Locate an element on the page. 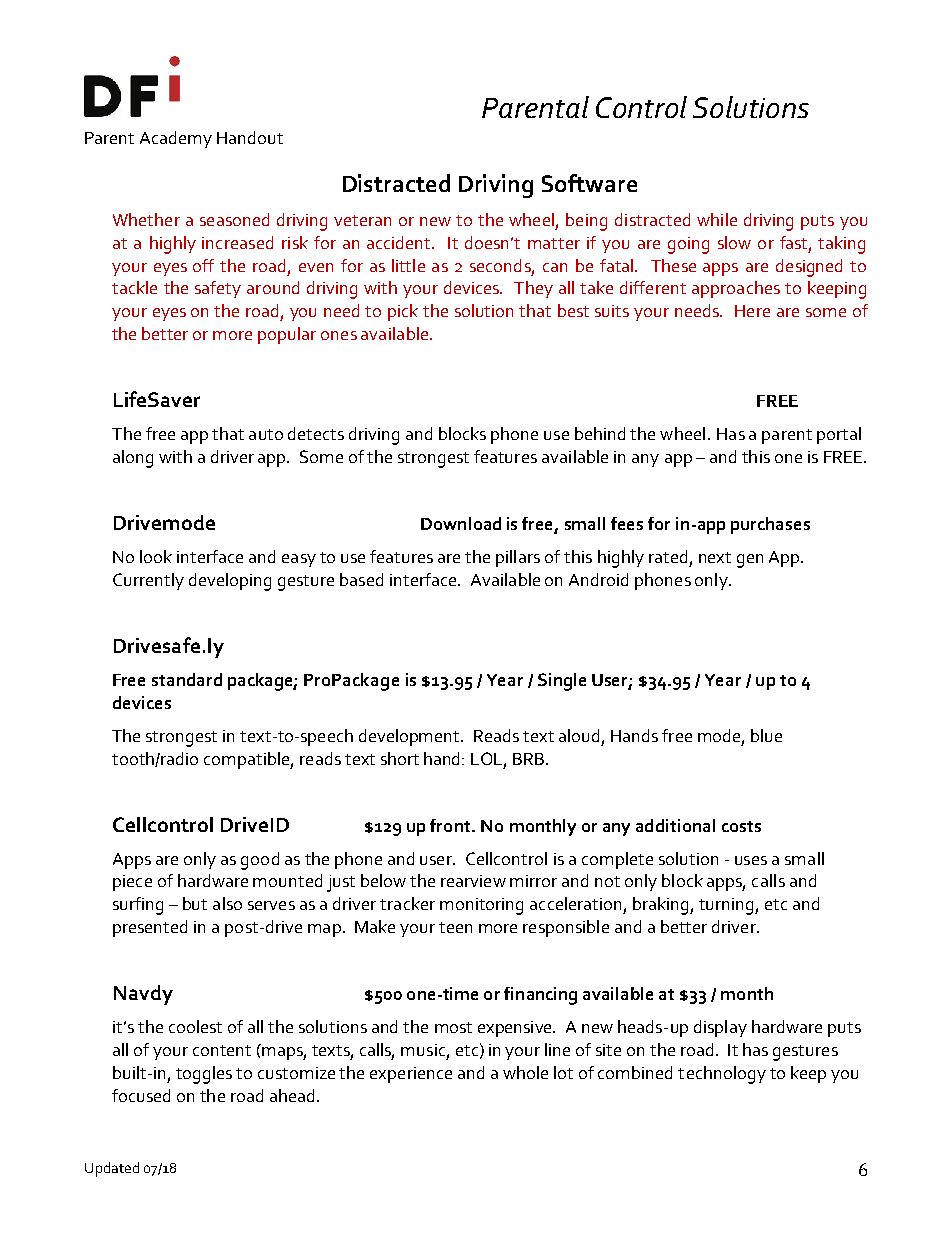 The width and height of the document is (952, 1233). while is located at coordinates (717, 219).
